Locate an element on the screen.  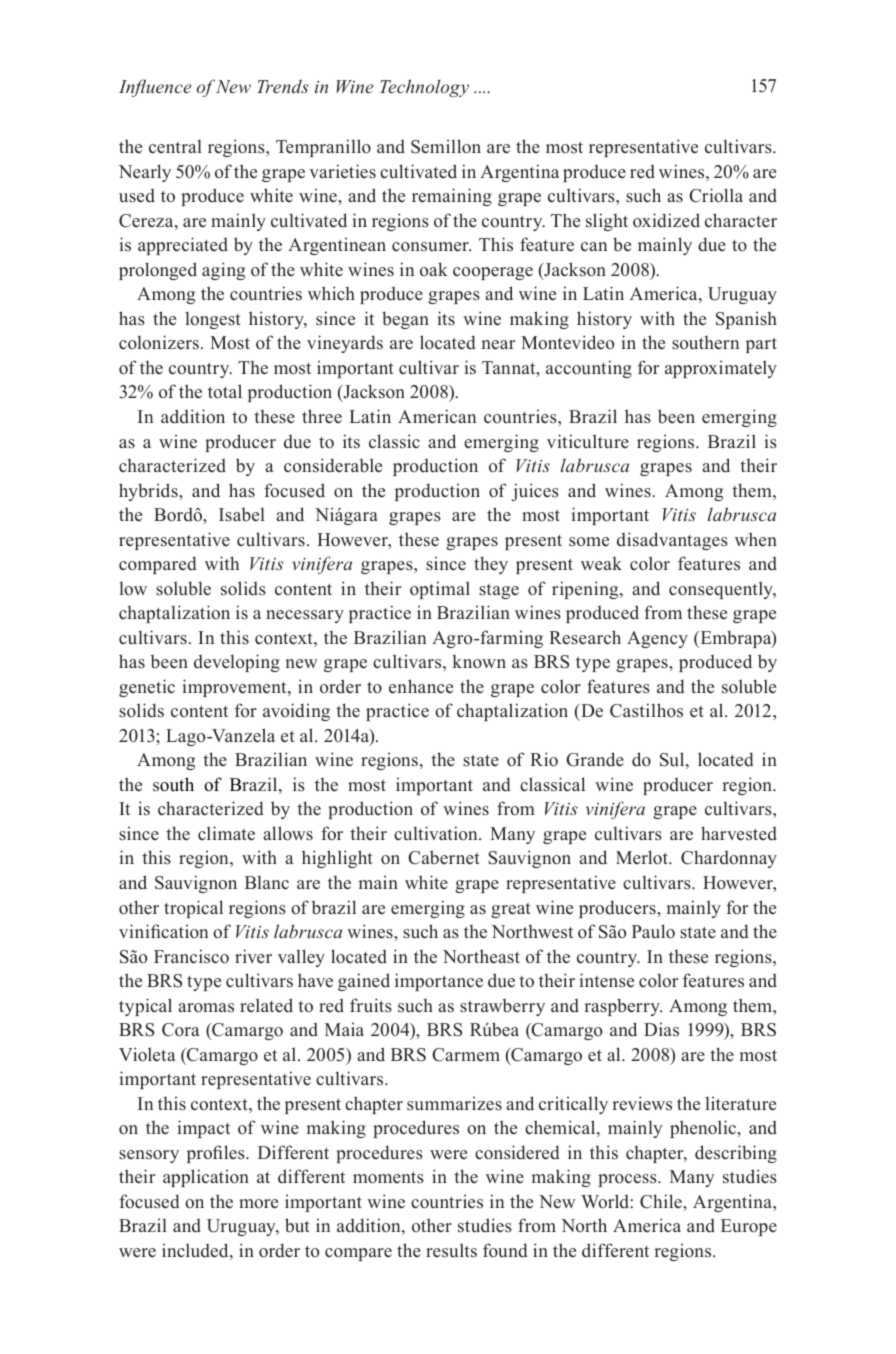
developing is located at coordinates (237, 663).
